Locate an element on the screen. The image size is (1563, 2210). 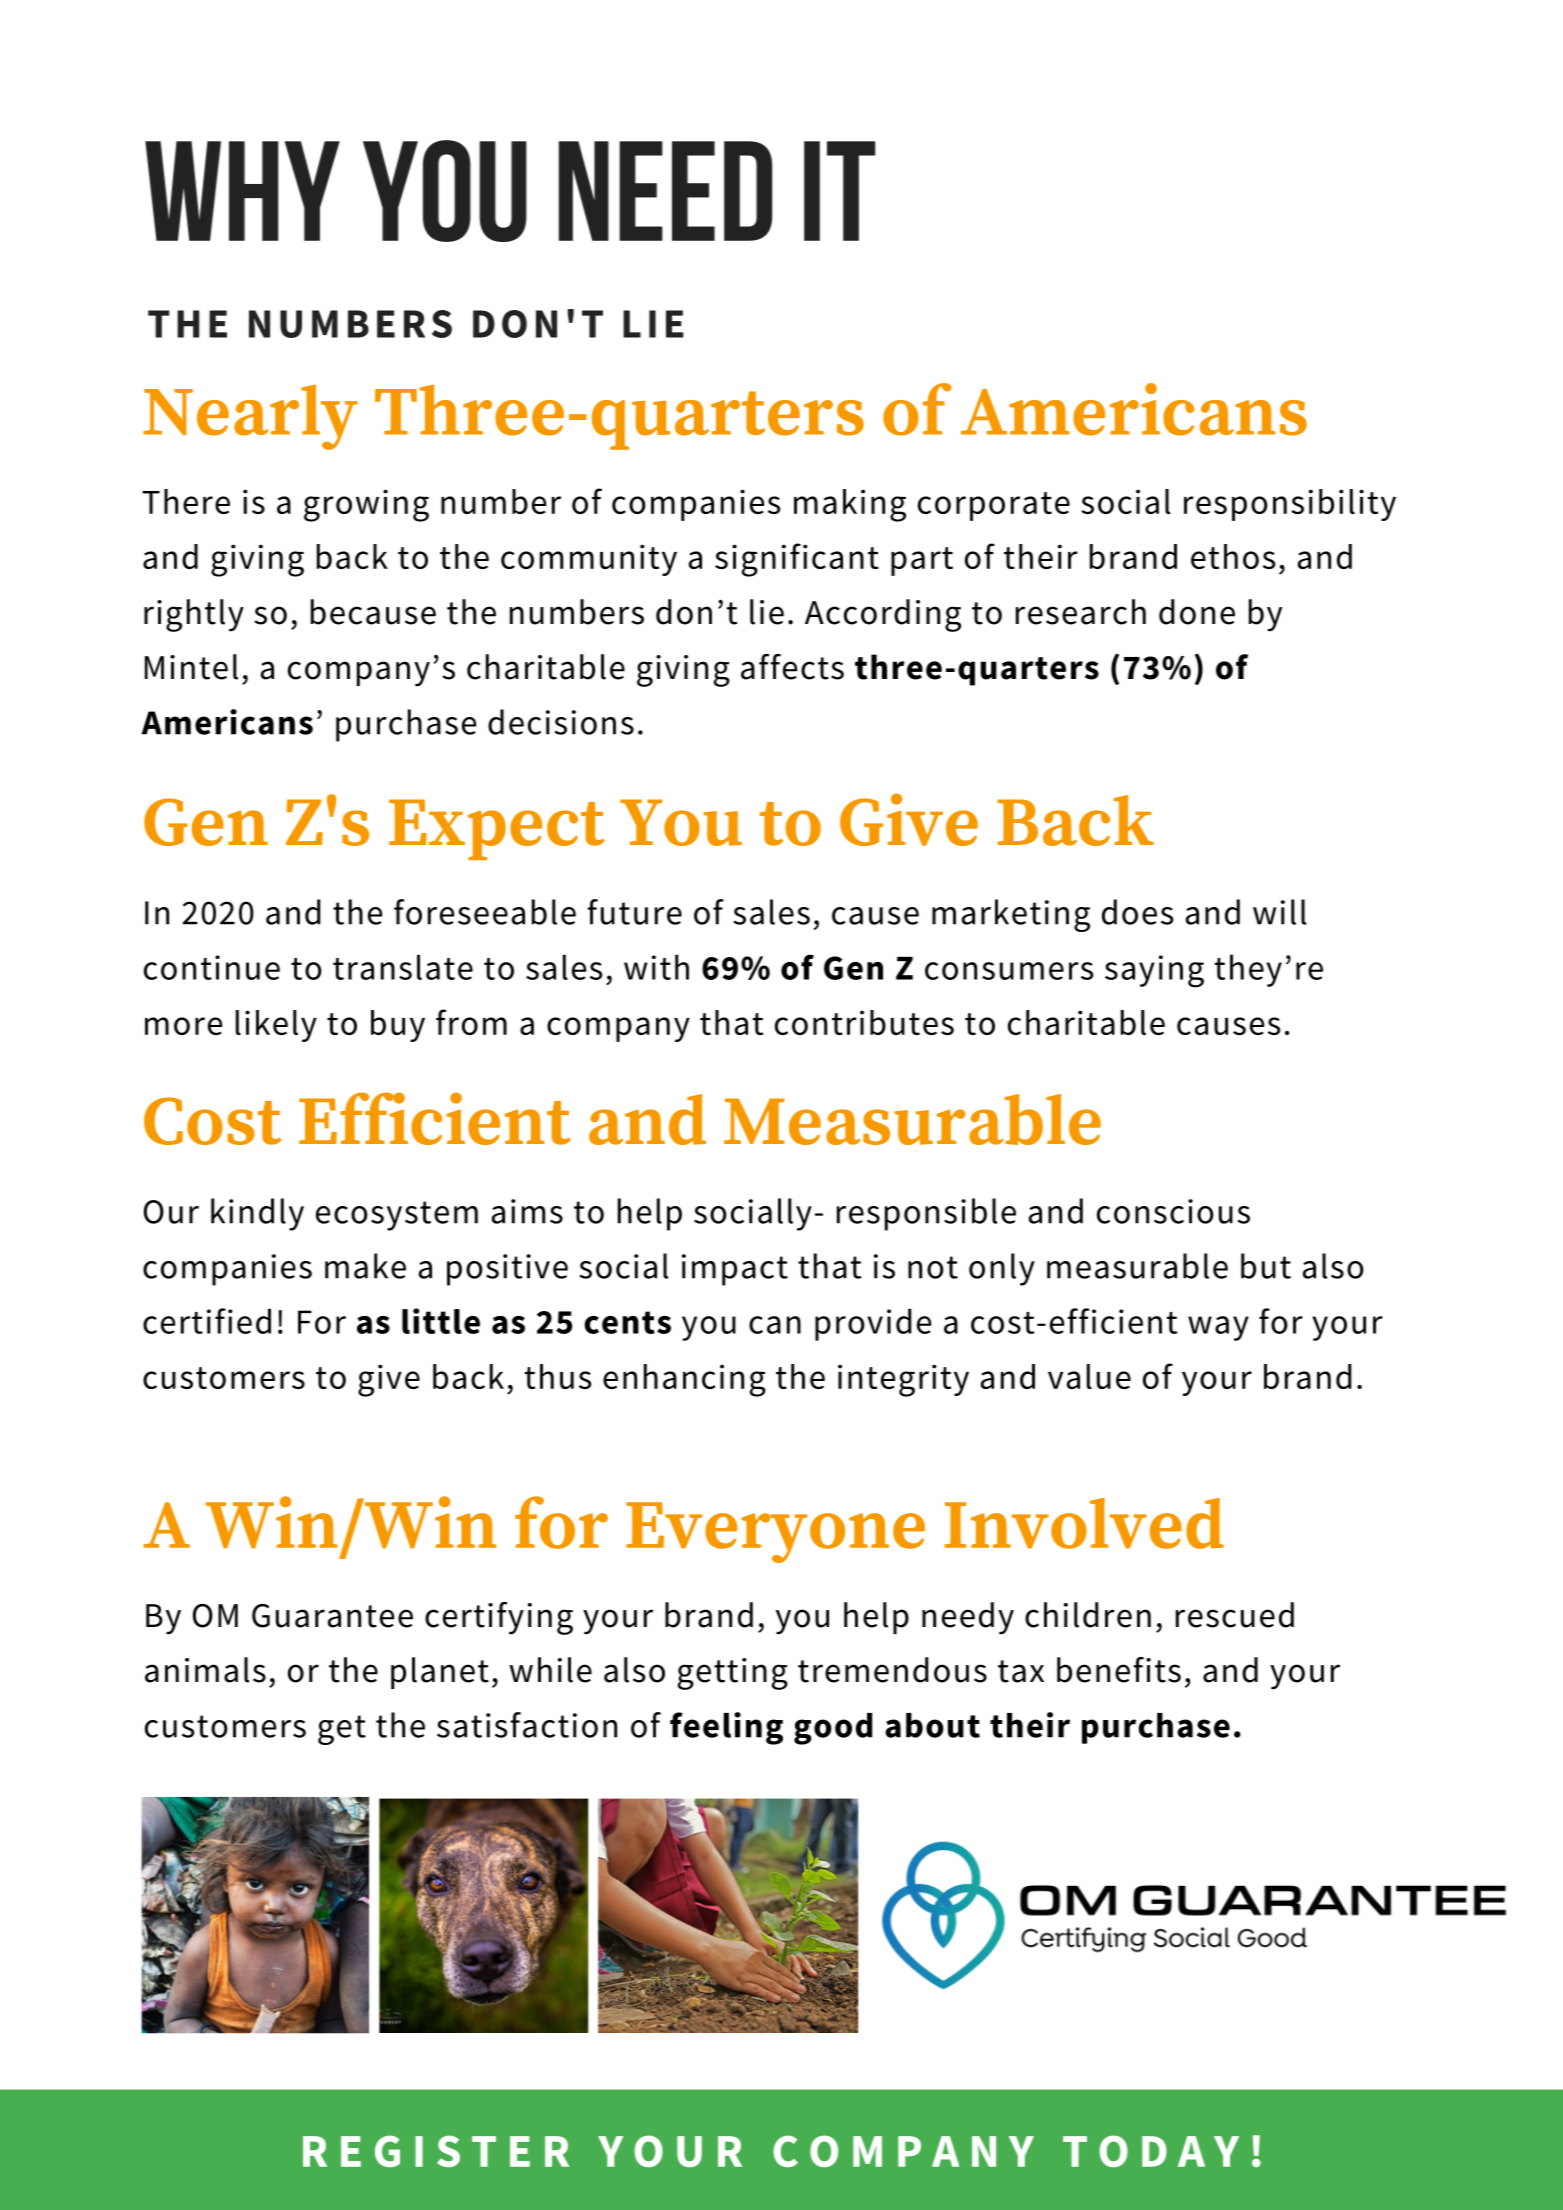
translate is located at coordinates (403, 967).
